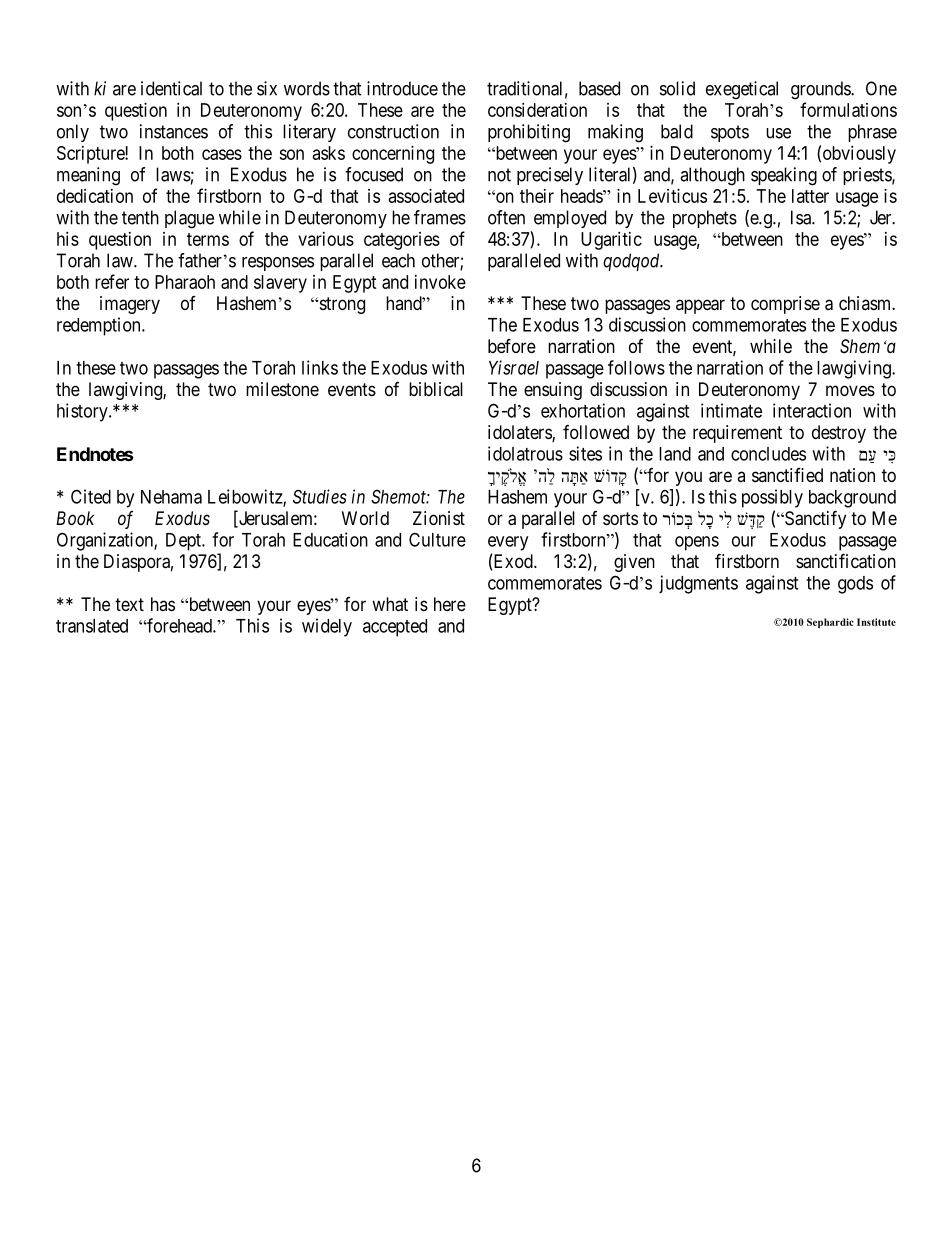 The height and width of the document is (1233, 952). I want to click on text, so click(129, 604).
